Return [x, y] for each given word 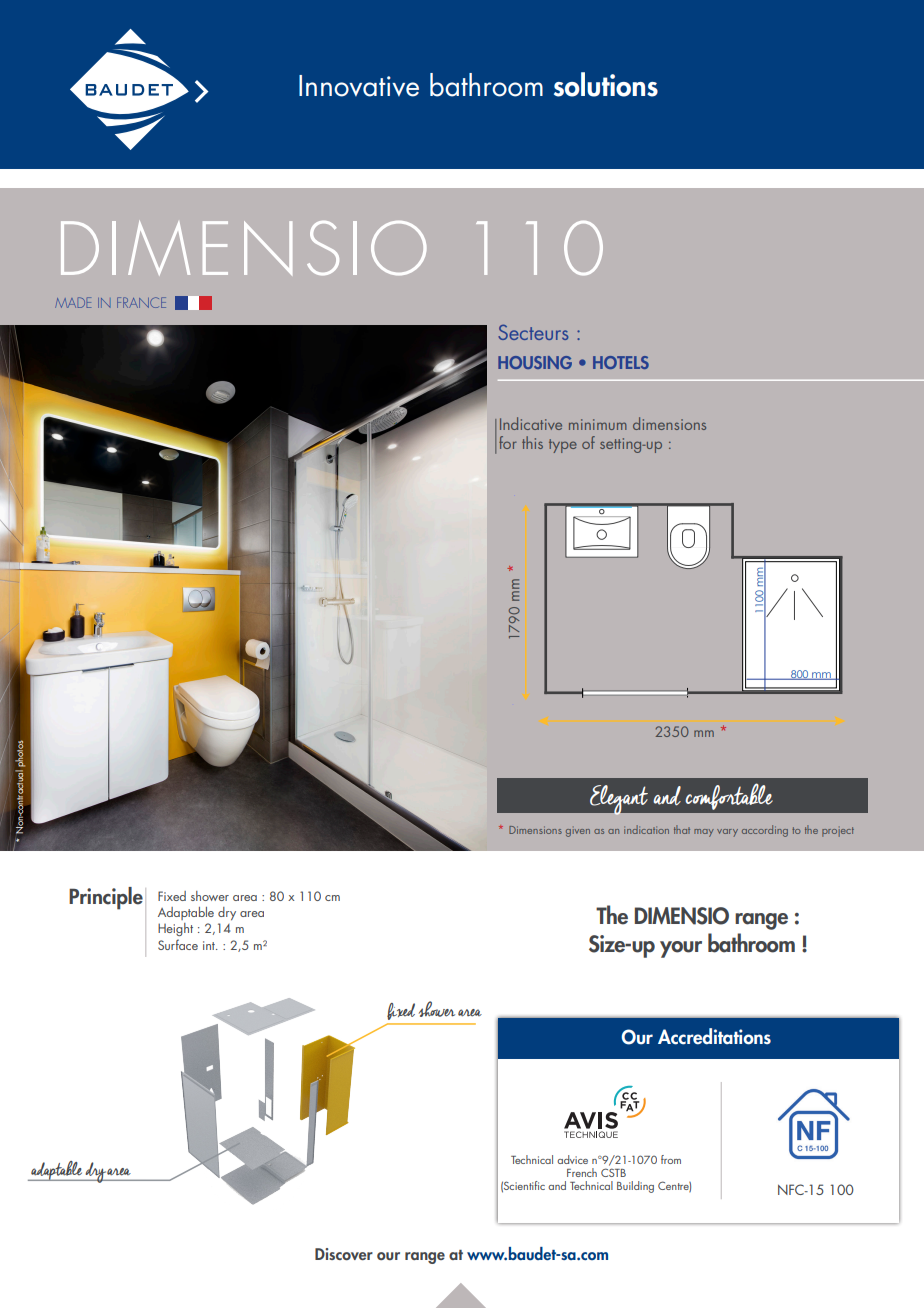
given [578, 833]
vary [727, 833]
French [582, 1172]
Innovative [359, 86]
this [532, 442]
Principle [106, 898]
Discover [344, 1254]
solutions [606, 84]
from [671, 1159]
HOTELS [621, 362]
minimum [598, 424]
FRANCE [141, 302]
